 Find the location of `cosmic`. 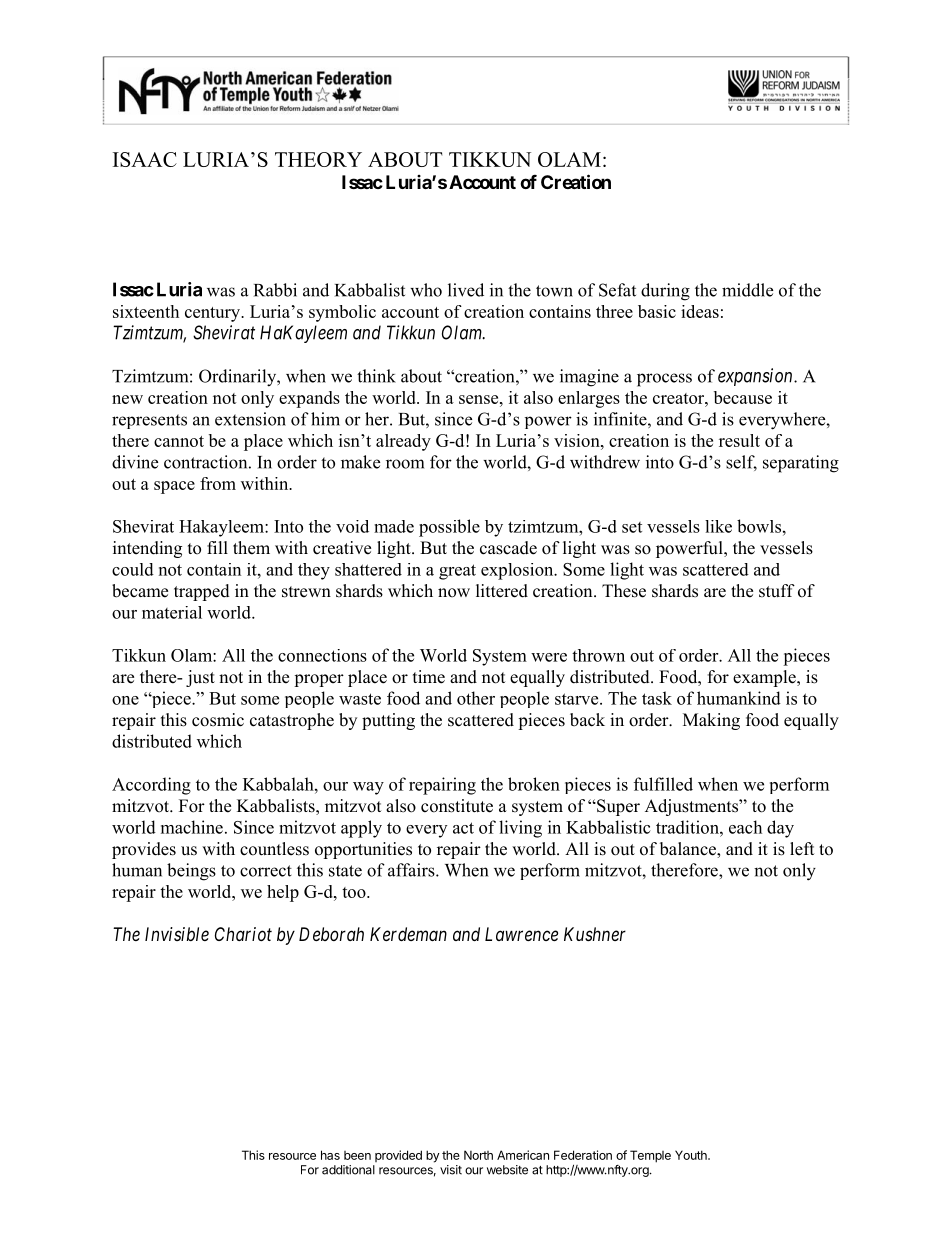

cosmic is located at coordinates (218, 720).
